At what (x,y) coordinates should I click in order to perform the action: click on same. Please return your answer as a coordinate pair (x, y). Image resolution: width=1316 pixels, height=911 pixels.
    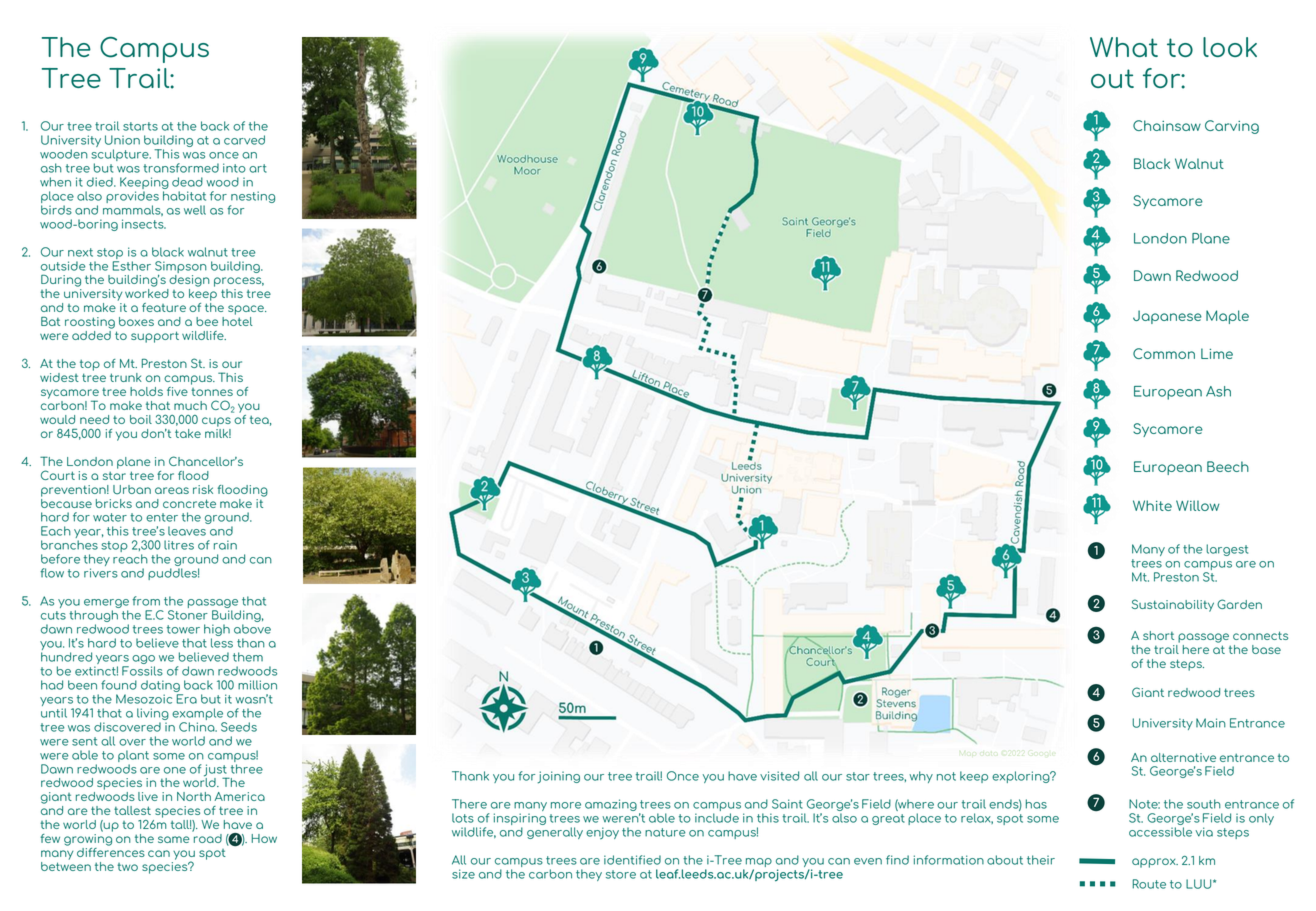
    Looking at the image, I should click on (174, 839).
